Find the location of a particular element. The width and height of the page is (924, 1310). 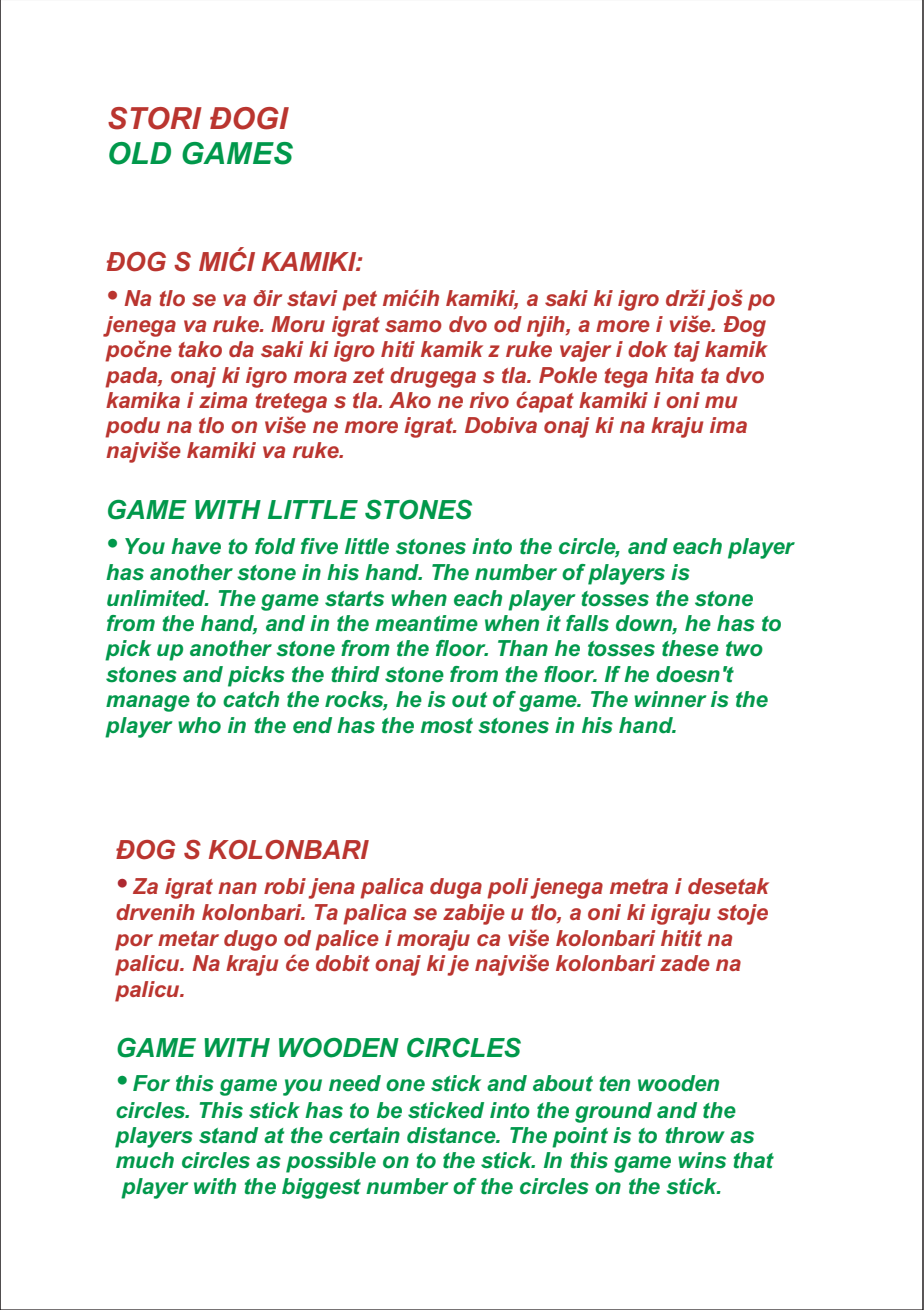

most is located at coordinates (447, 726).
